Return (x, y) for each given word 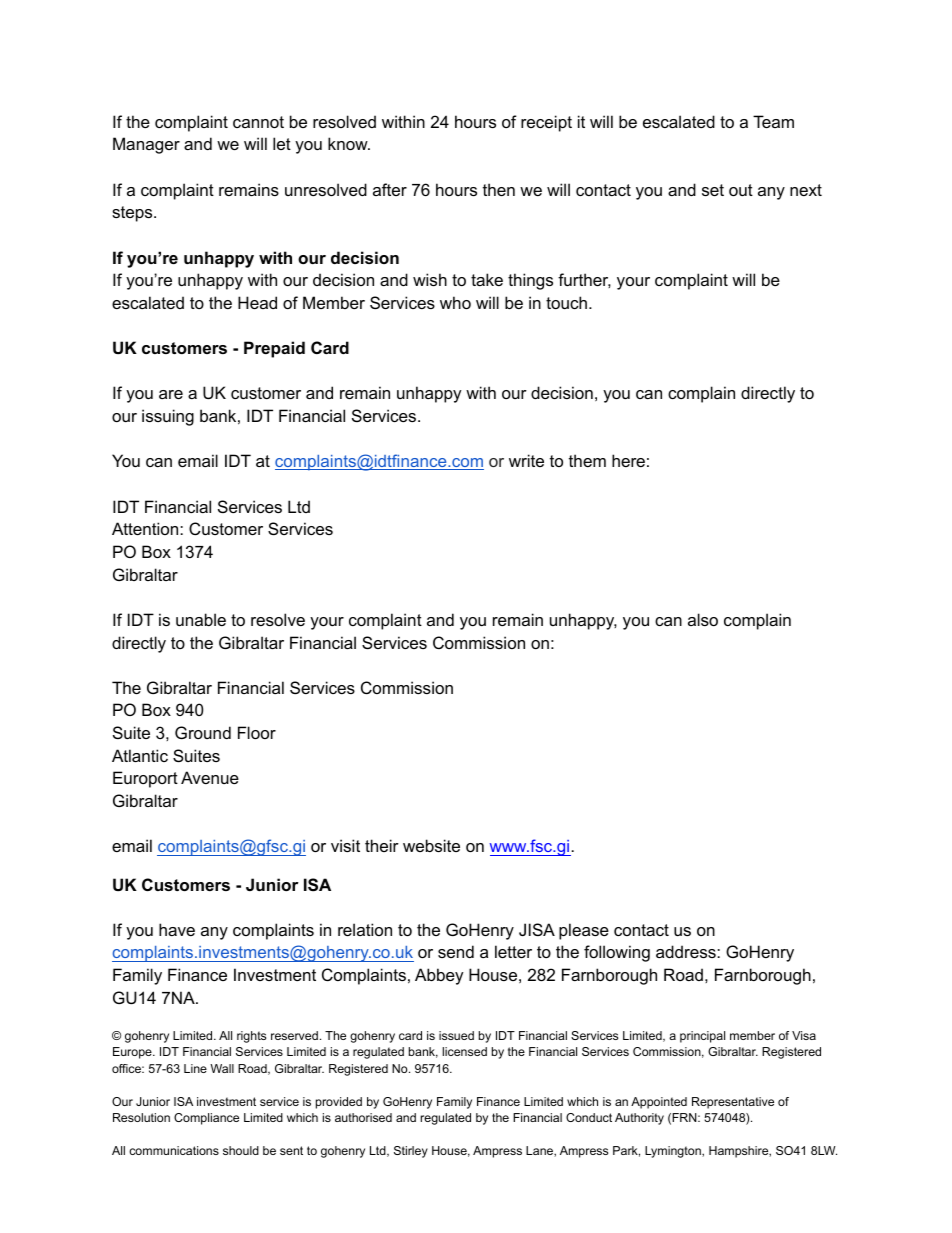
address (687, 951)
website (431, 845)
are (171, 394)
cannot (258, 122)
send (456, 951)
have (177, 929)
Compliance (206, 1119)
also (703, 619)
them (587, 460)
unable (201, 619)
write (526, 460)
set (713, 190)
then (499, 189)
